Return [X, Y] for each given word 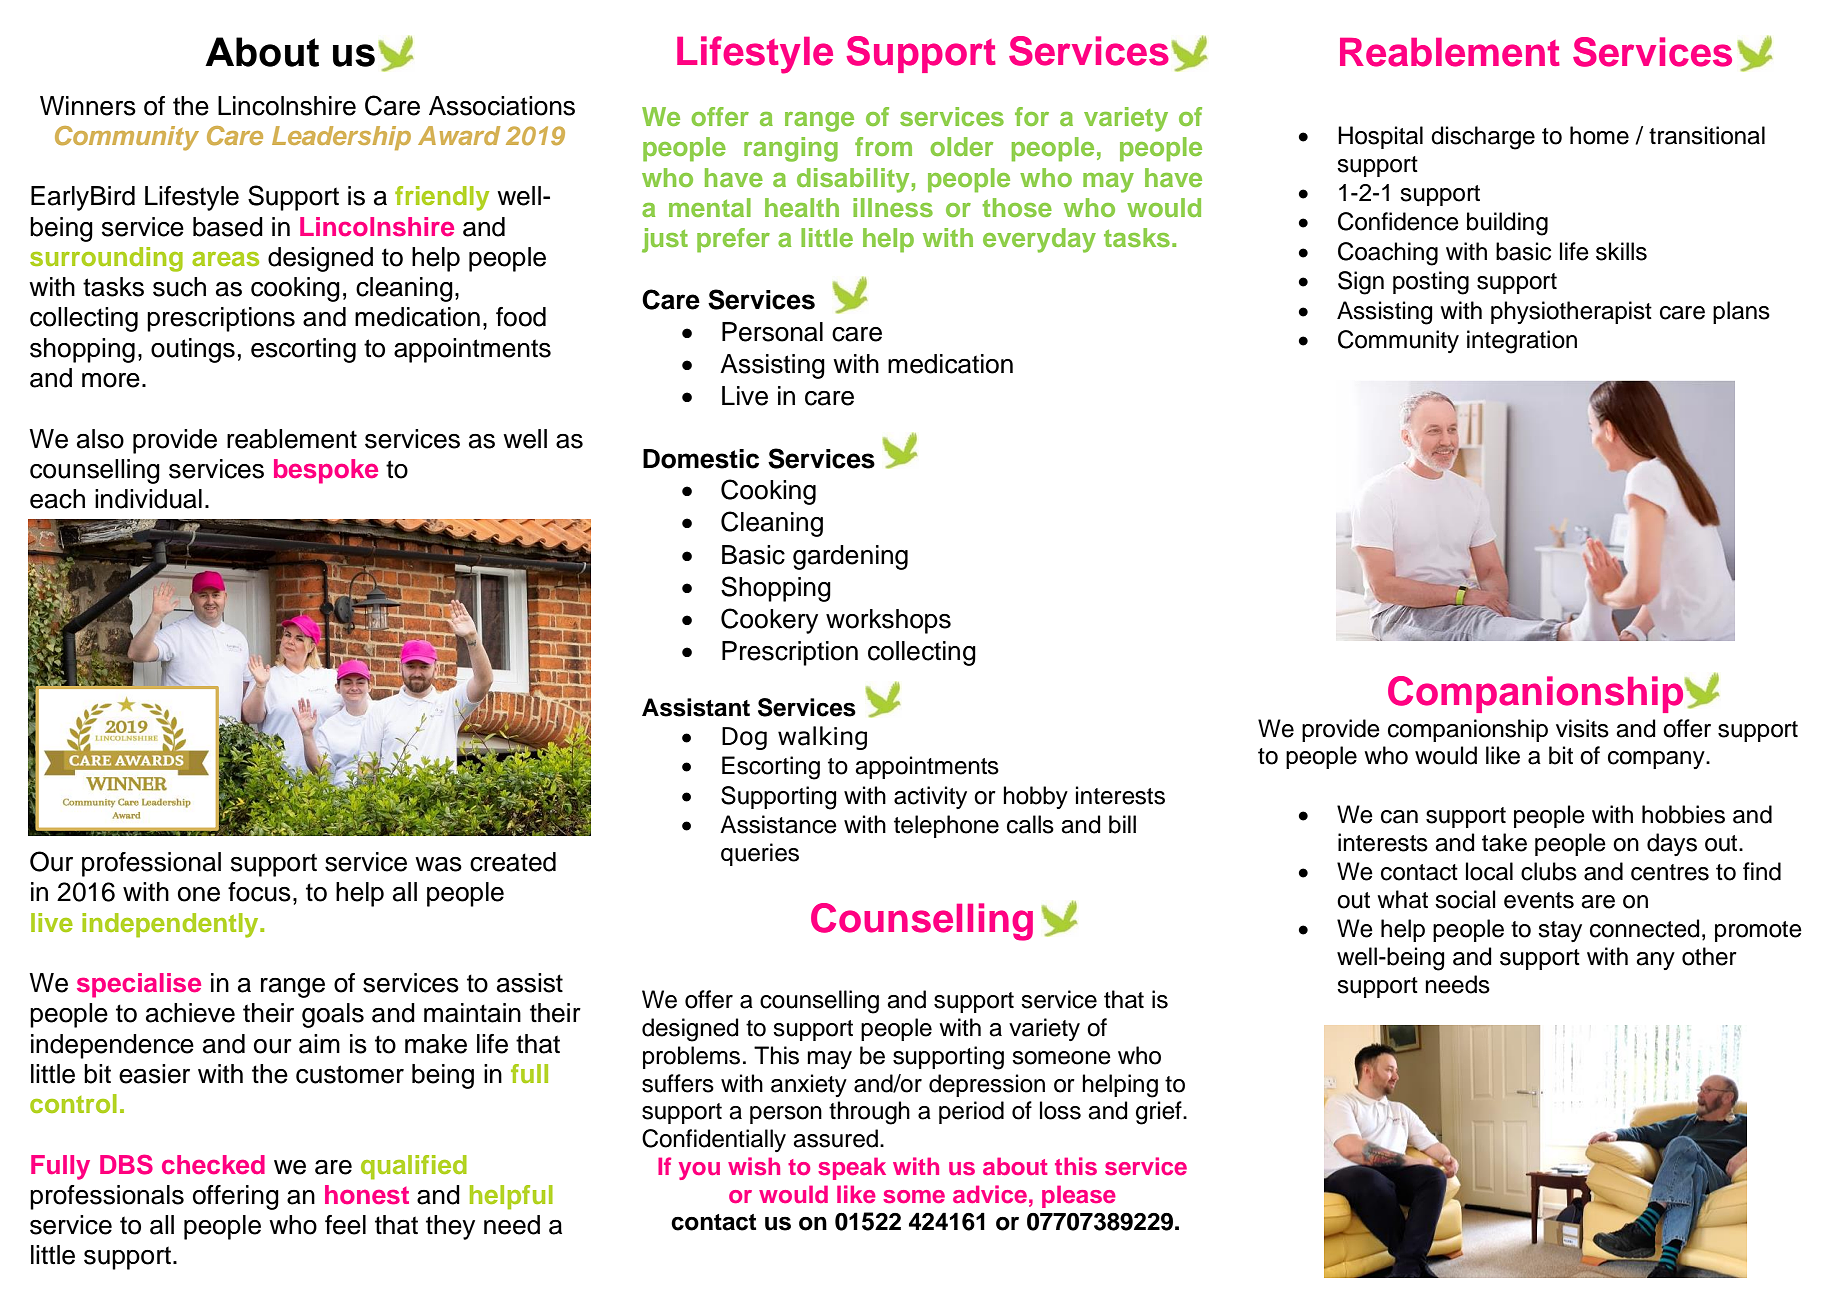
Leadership [341, 138]
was [438, 864]
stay [1560, 931]
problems [691, 1057]
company [1657, 760]
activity [930, 797]
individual [148, 499]
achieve [190, 1013]
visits [1582, 728]
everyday [1039, 240]
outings [193, 350]
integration [1522, 342]
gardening [850, 557]
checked [213, 1164]
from [883, 146]
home [1599, 135]
